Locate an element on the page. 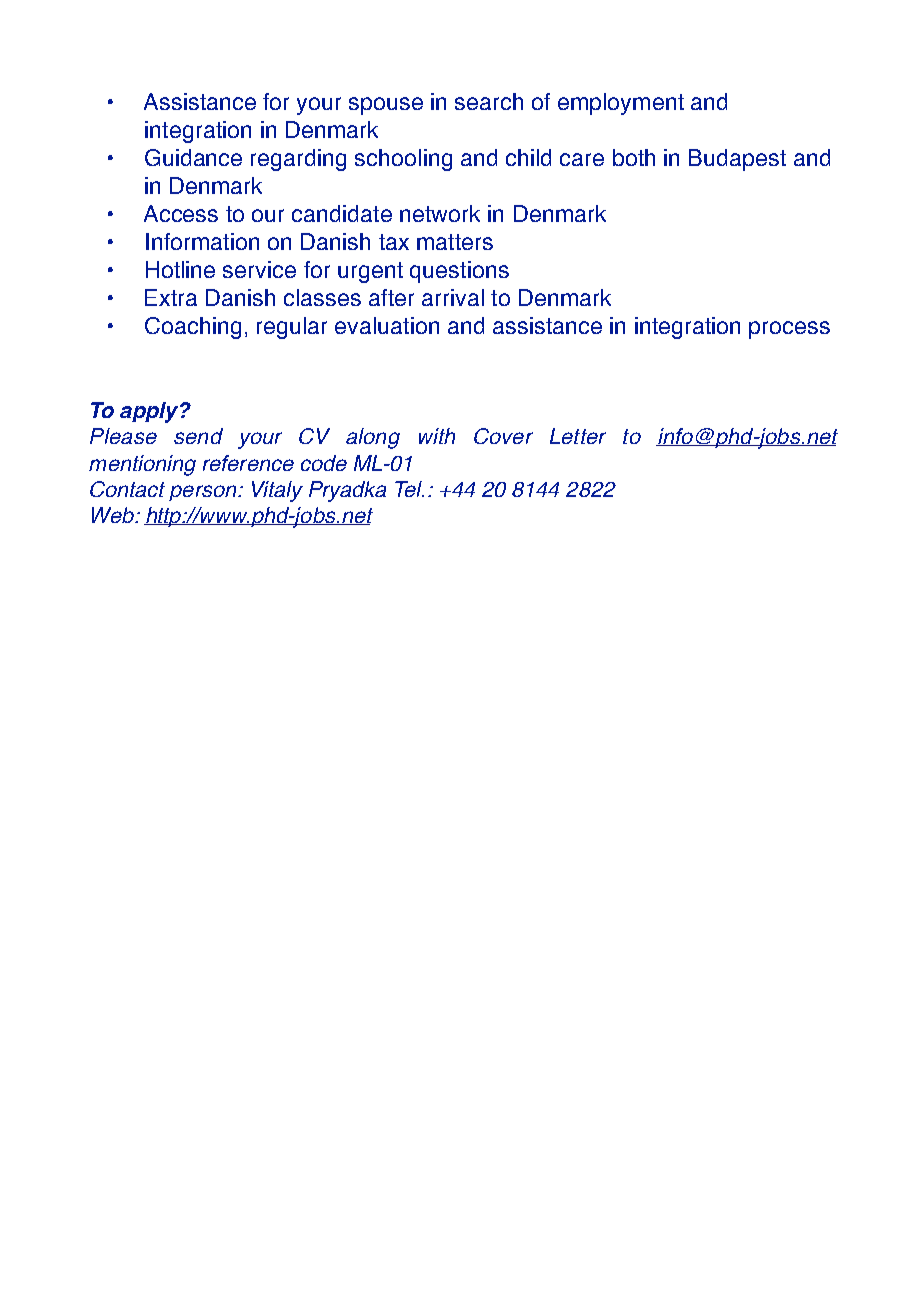 This image has width=924, height=1308. network is located at coordinates (440, 213).
